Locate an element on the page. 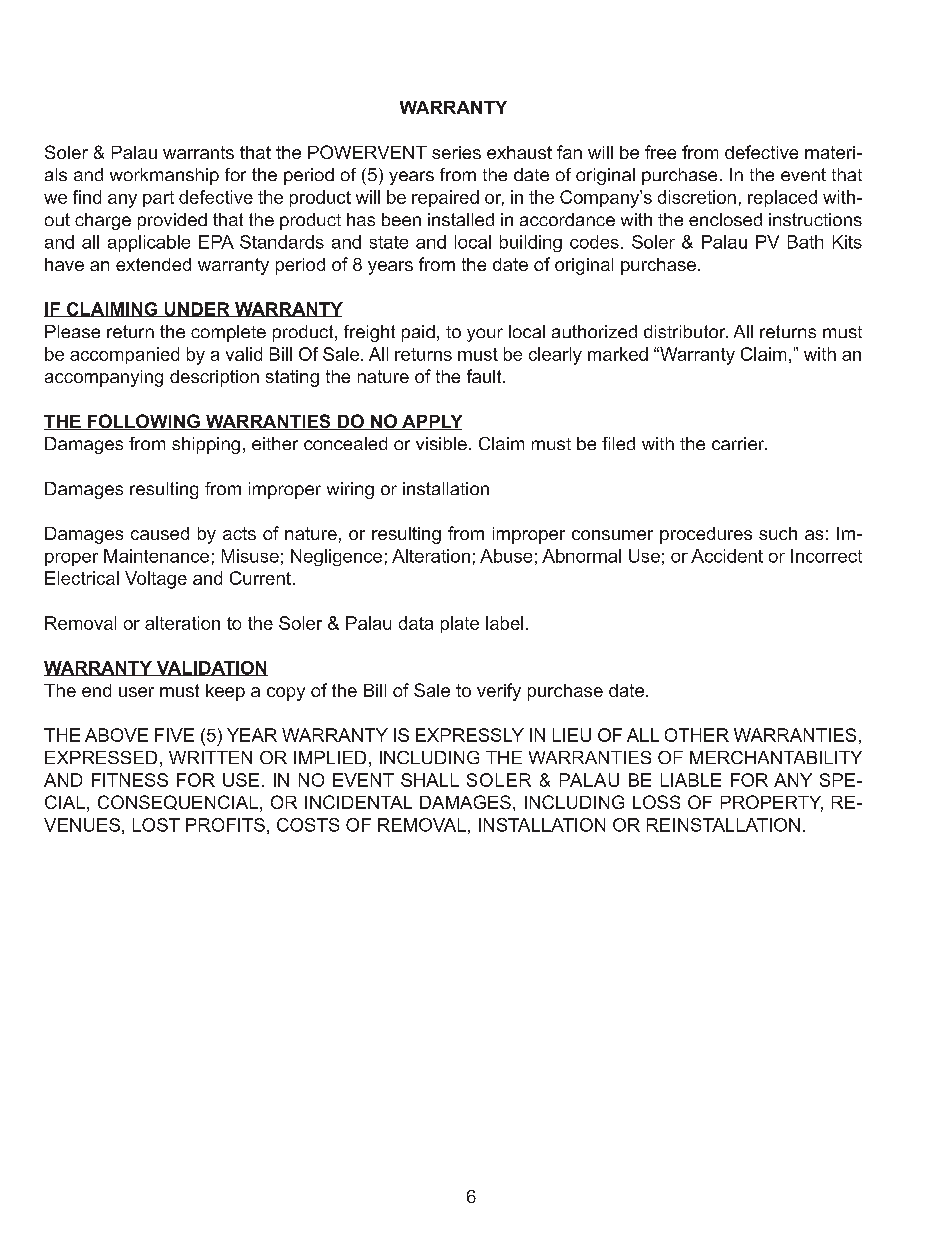 This page has width=952, height=1233. FITNESS is located at coordinates (130, 780).
